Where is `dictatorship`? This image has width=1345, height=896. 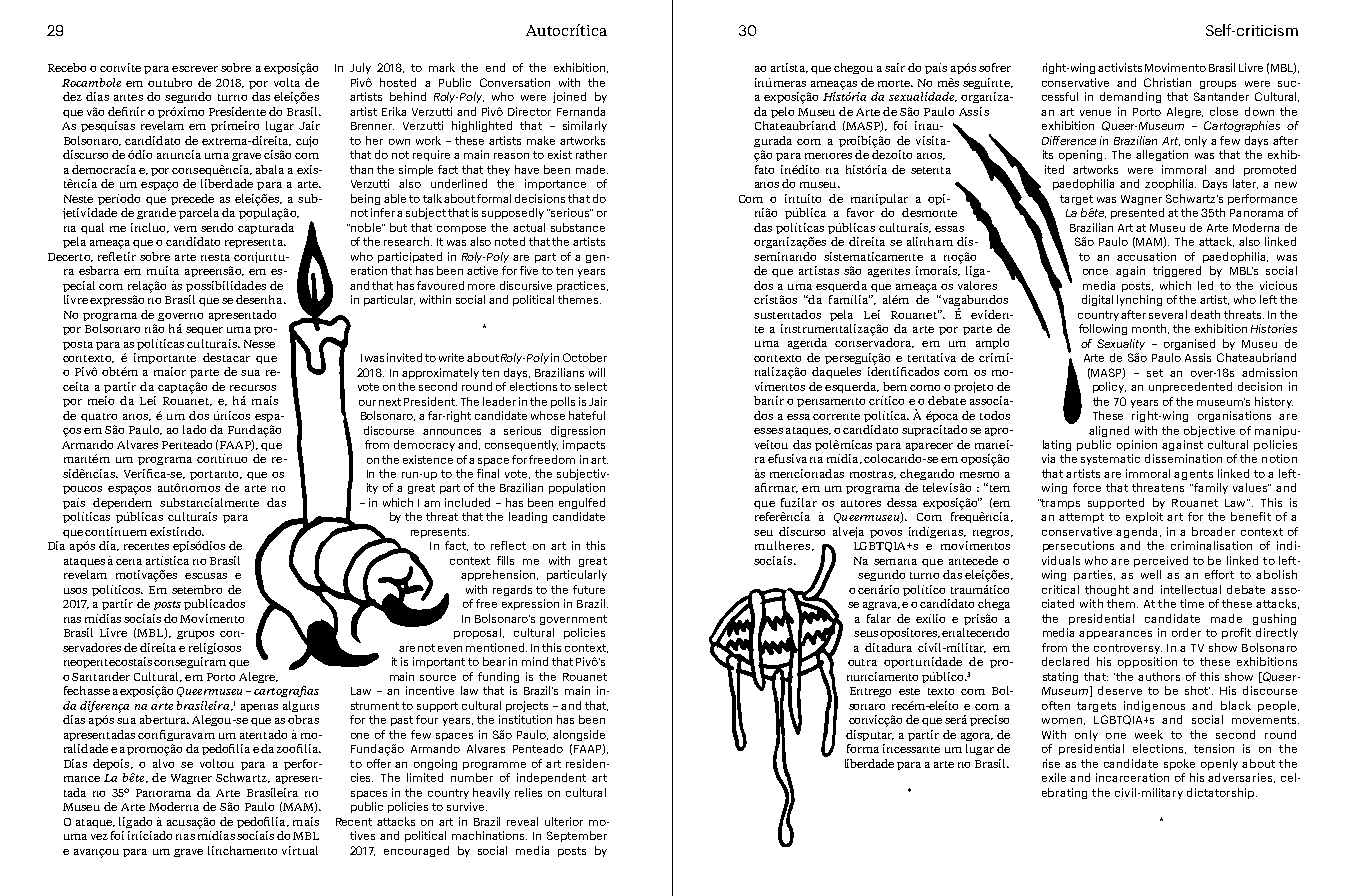 dictatorship is located at coordinates (1222, 793).
